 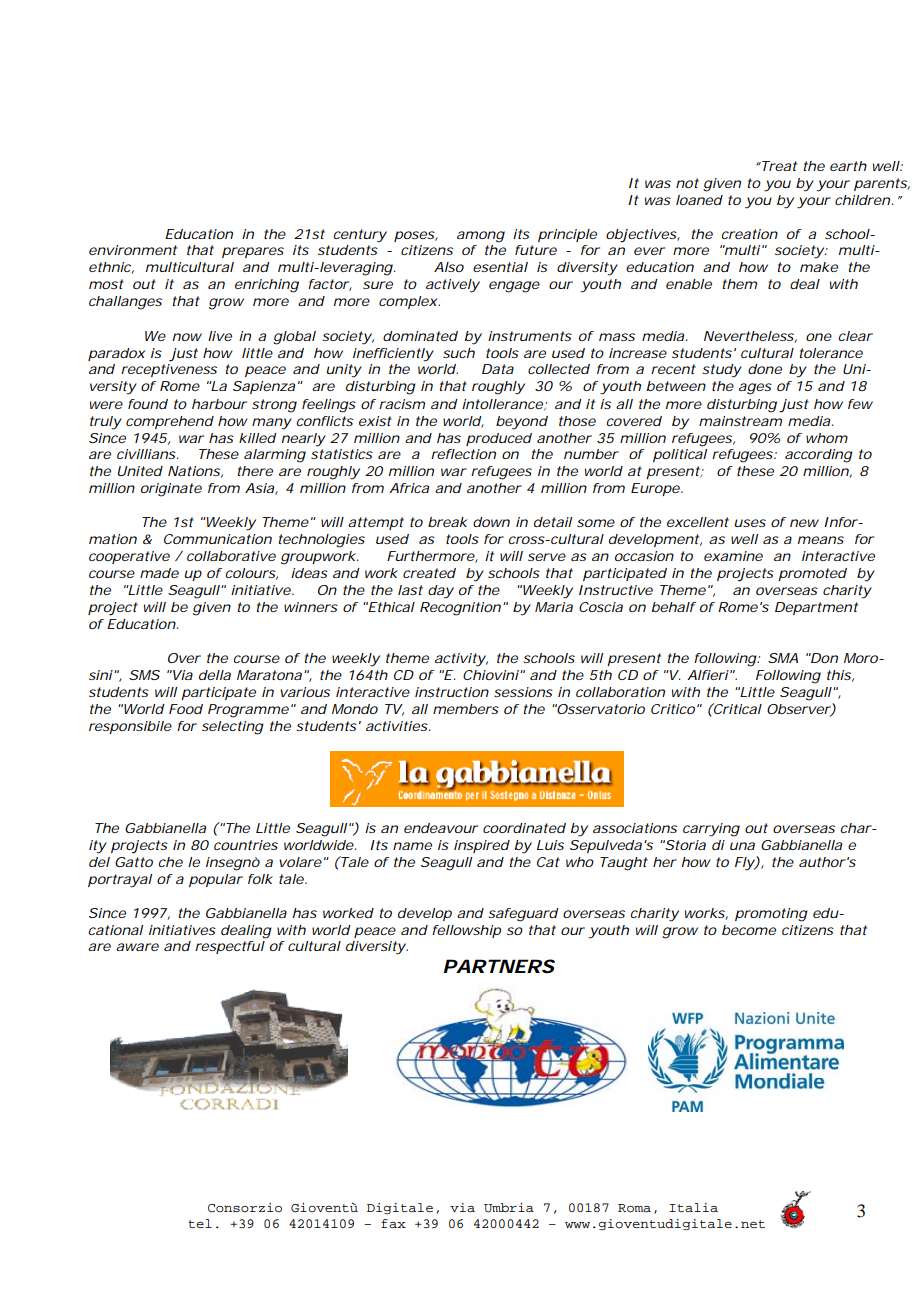 I want to click on Umbria, so click(x=509, y=1208).
